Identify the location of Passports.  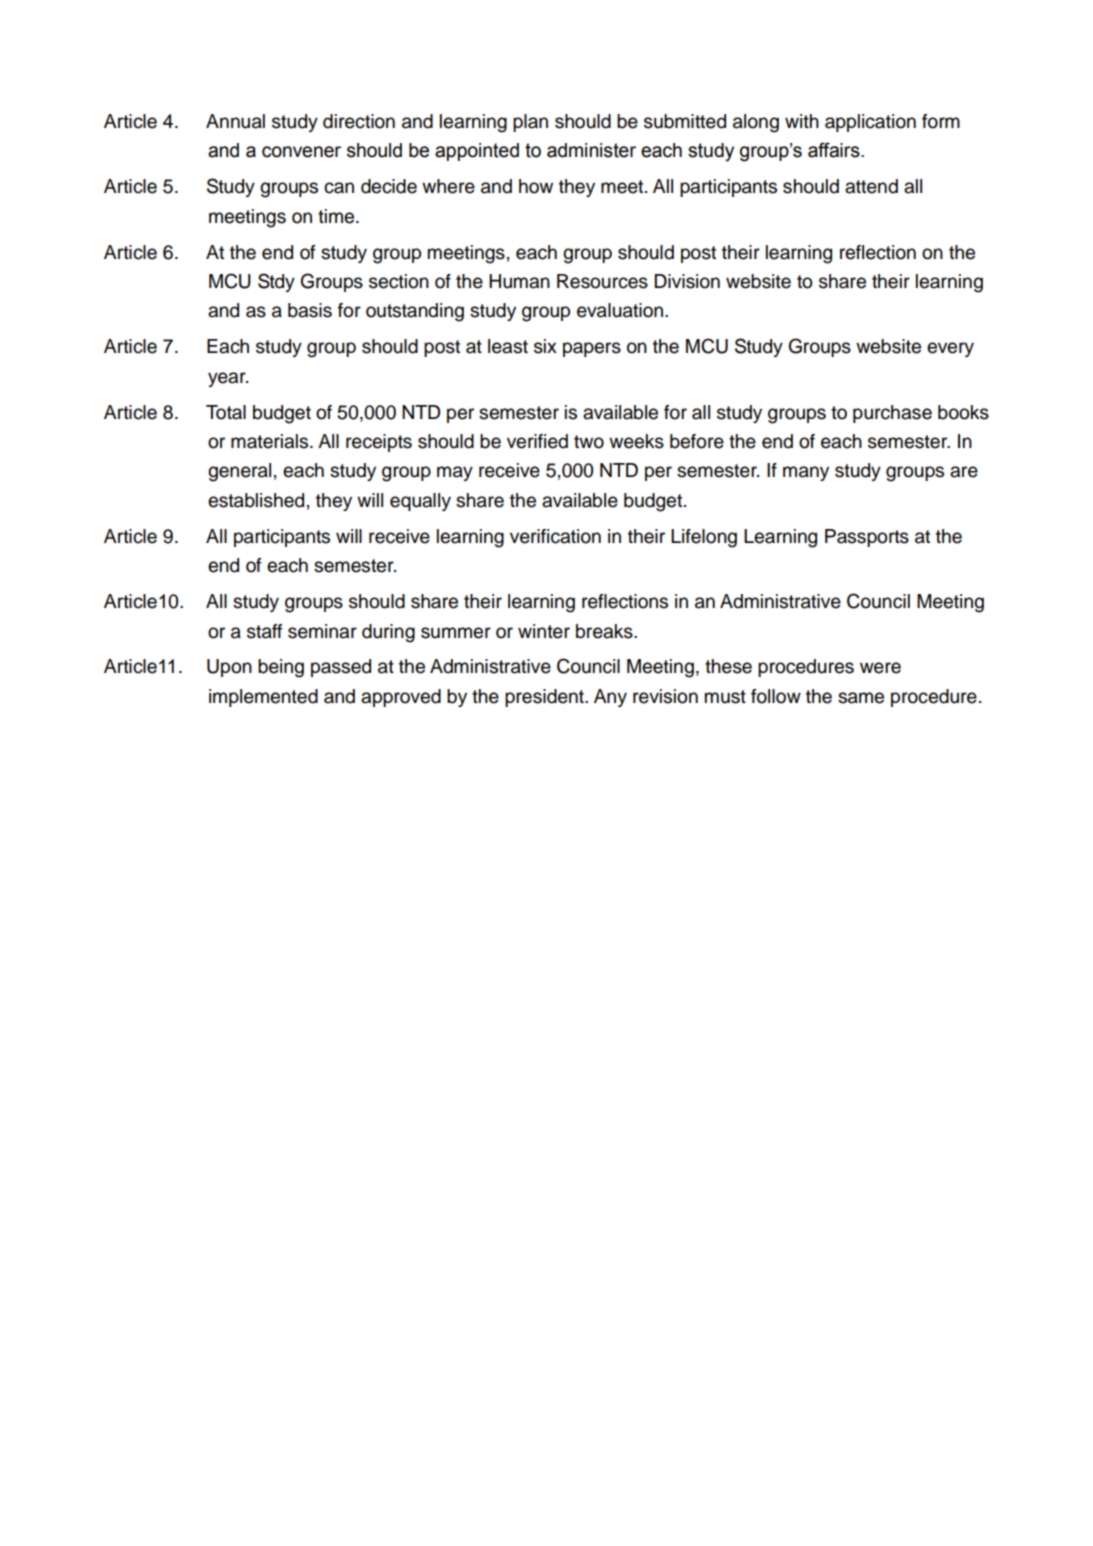
(867, 538).
